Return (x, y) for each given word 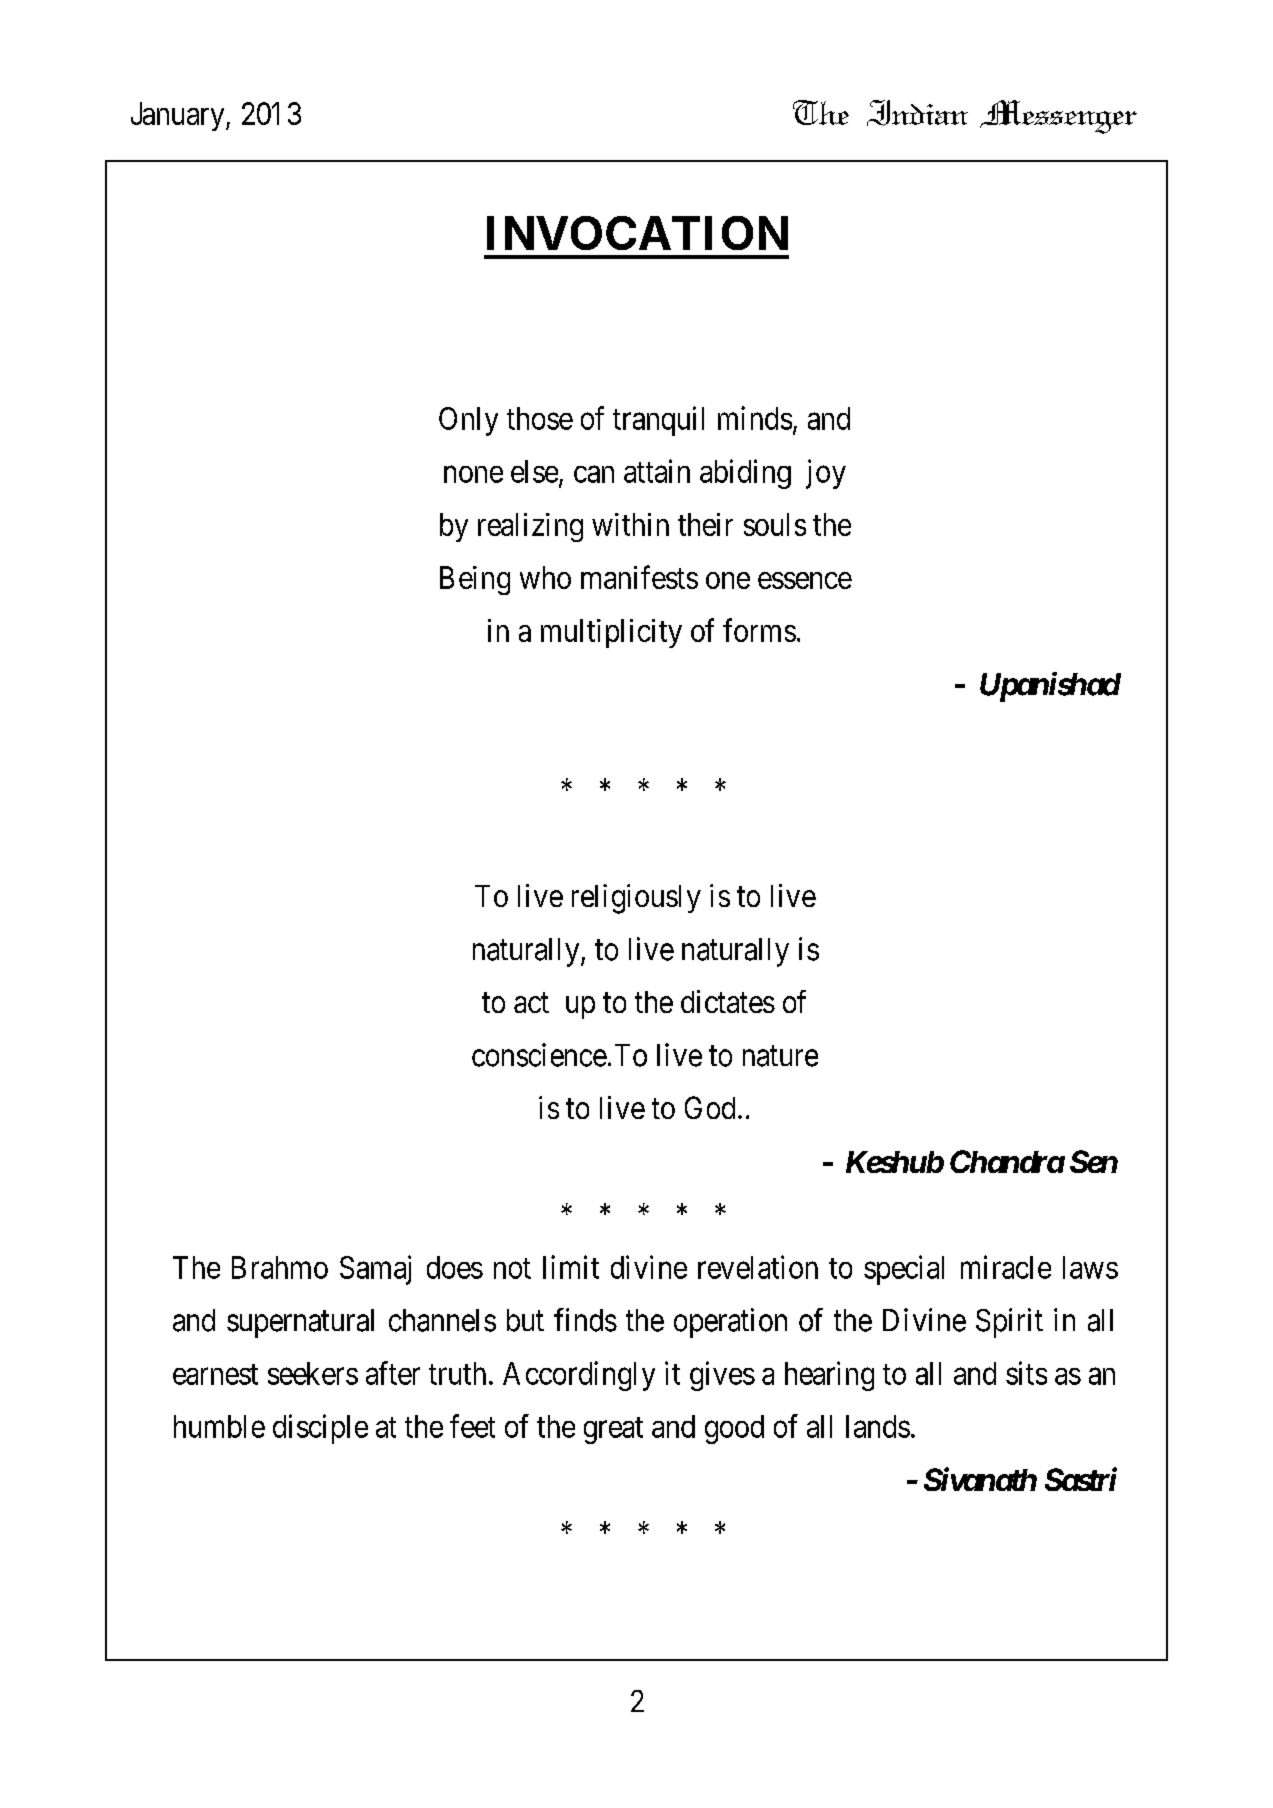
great (613, 1430)
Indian (917, 113)
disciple (320, 1429)
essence (805, 580)
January (179, 116)
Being (475, 580)
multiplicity (611, 633)
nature (780, 1056)
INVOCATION (637, 233)
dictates (728, 1001)
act (531, 1003)
